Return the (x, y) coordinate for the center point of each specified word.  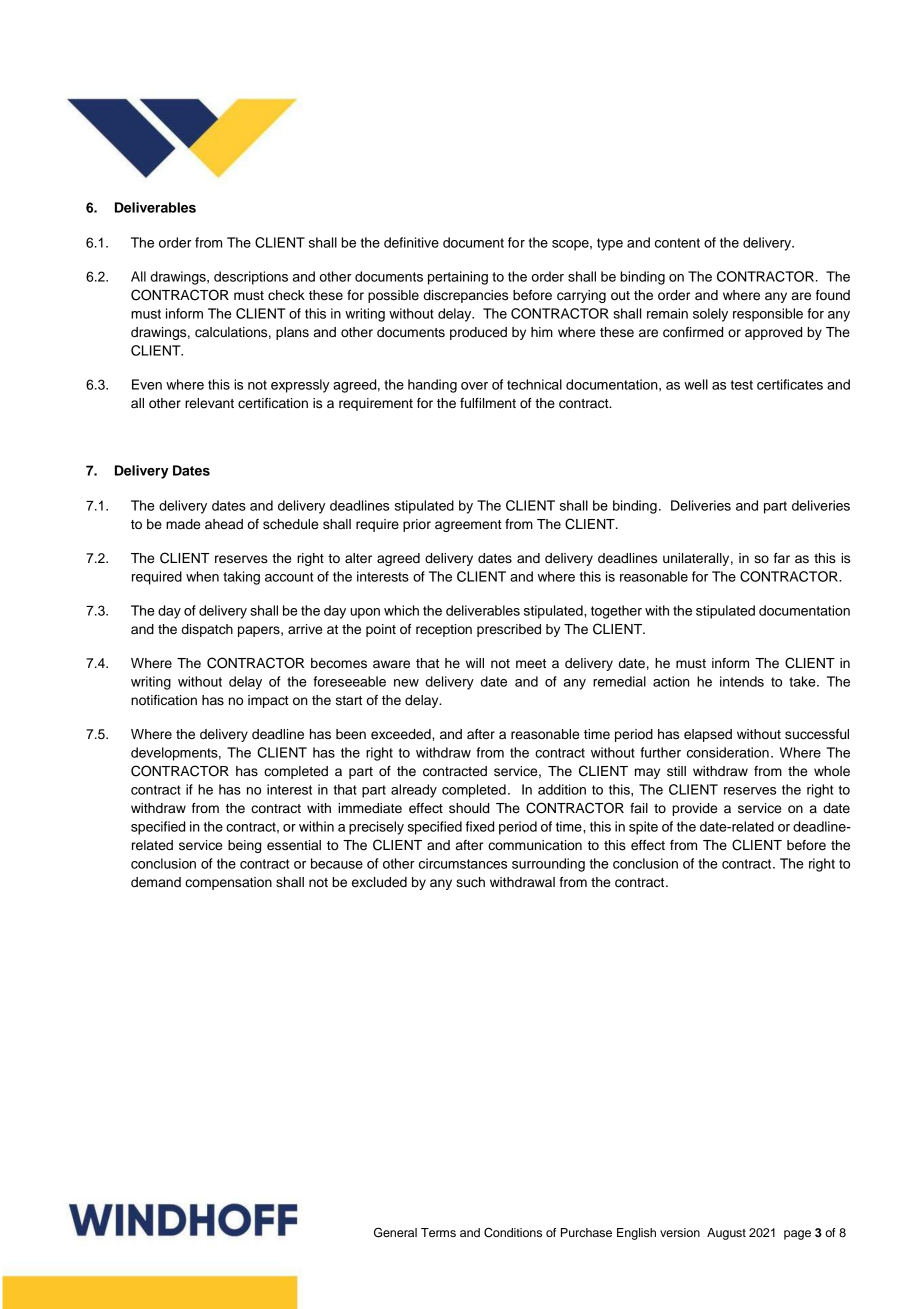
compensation (228, 883)
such (470, 882)
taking (241, 578)
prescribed (509, 630)
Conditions (513, 1232)
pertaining (458, 278)
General (395, 1232)
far (782, 558)
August (726, 1234)
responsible (768, 315)
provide (694, 809)
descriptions (251, 278)
